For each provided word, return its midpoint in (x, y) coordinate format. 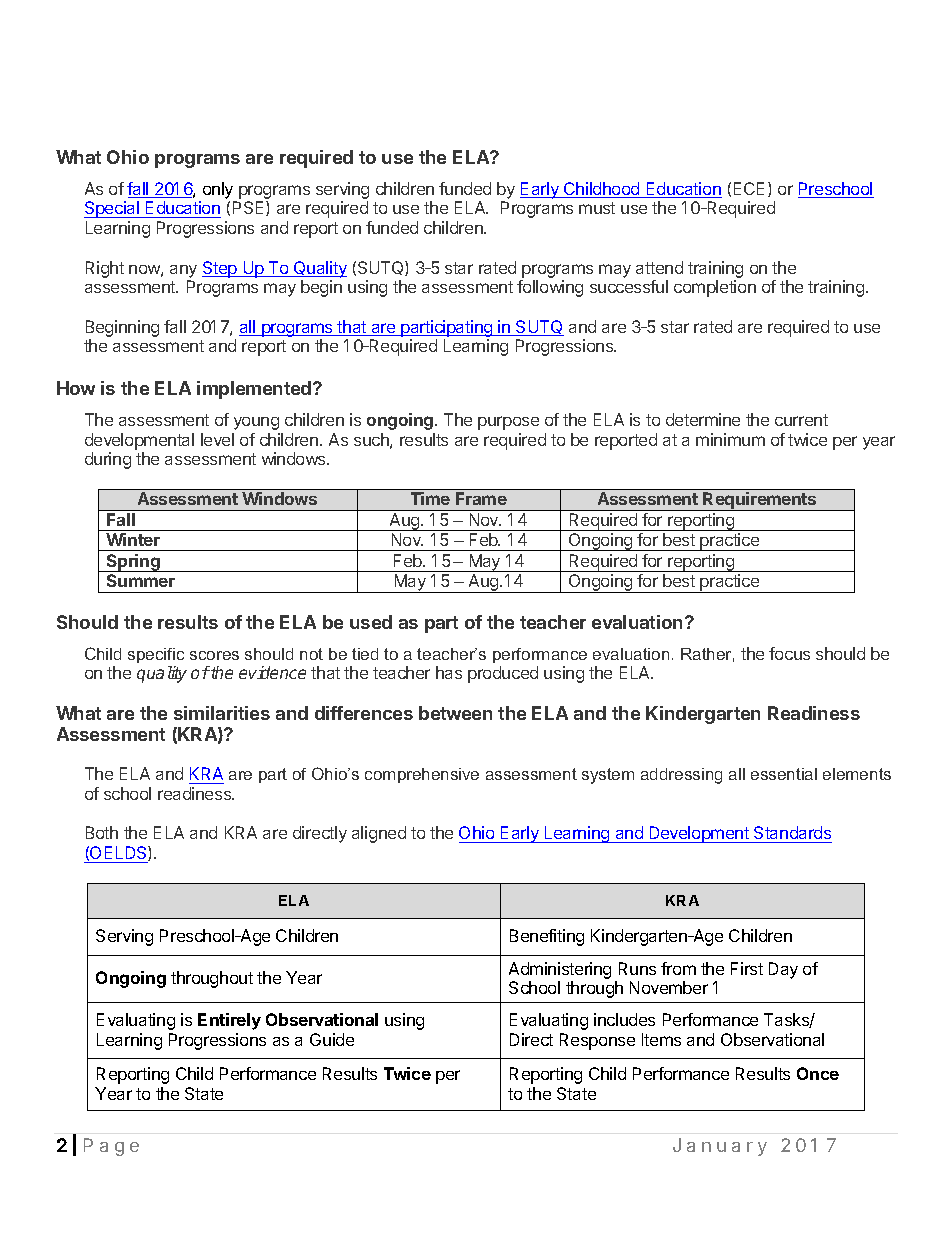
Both (102, 832)
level (217, 439)
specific (156, 655)
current (801, 420)
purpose (508, 423)
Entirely (229, 1021)
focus (789, 653)
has (449, 672)
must (597, 208)
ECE (749, 188)
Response (597, 1041)
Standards (792, 834)
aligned (379, 834)
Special (112, 209)
